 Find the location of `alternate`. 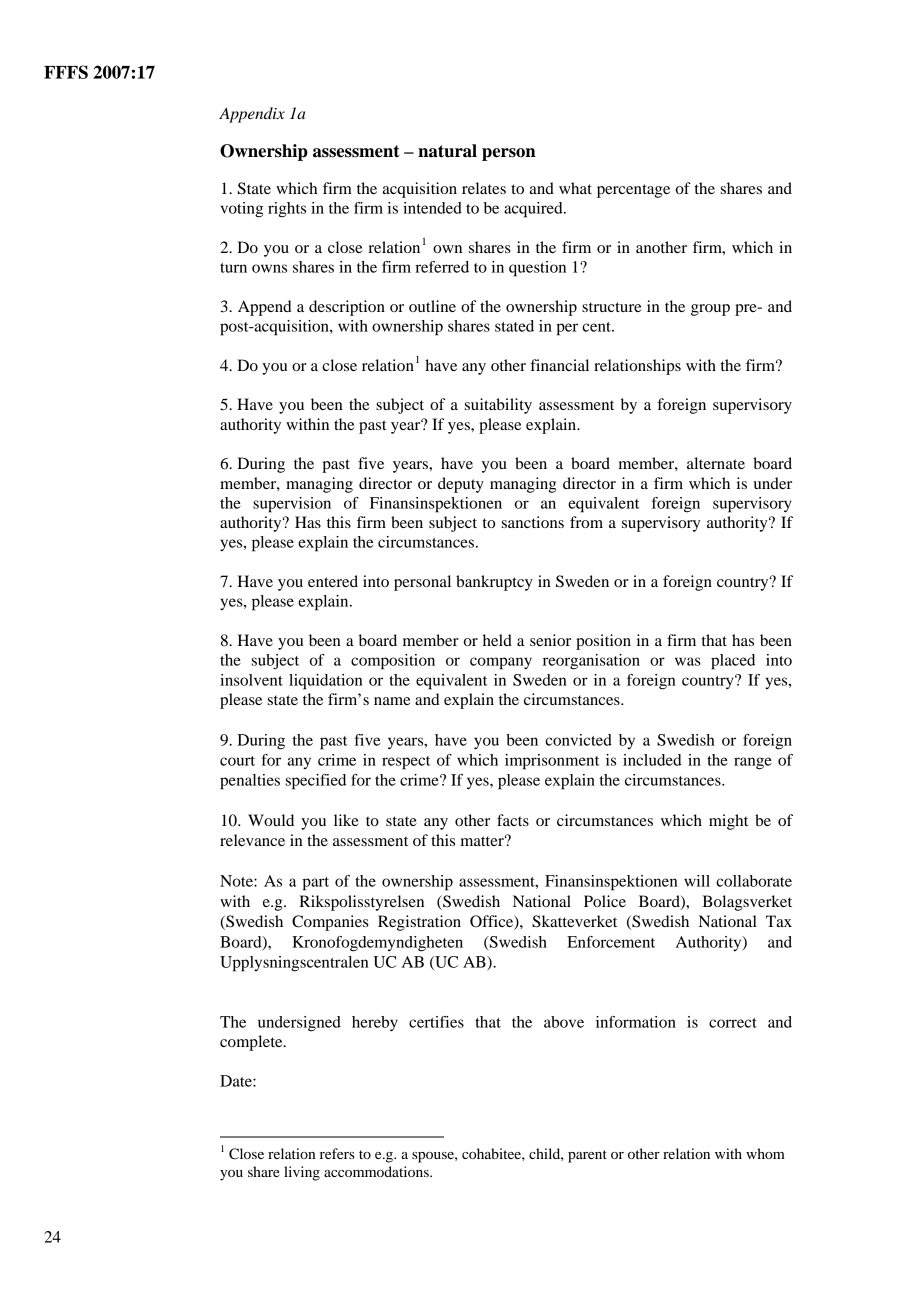

alternate is located at coordinates (716, 463).
